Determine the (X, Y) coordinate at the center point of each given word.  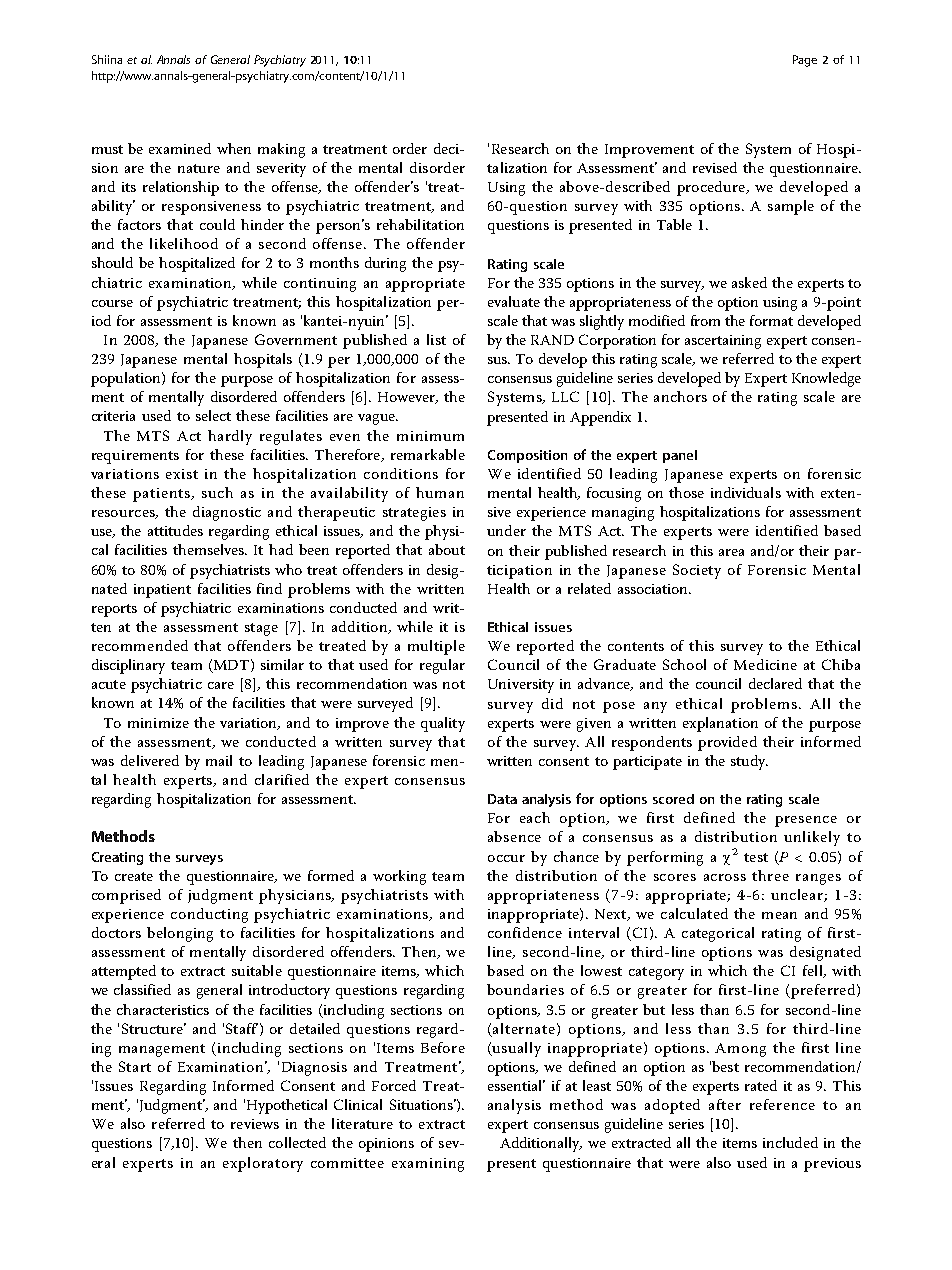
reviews (255, 1124)
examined (180, 148)
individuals (746, 492)
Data (502, 799)
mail (219, 760)
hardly (230, 437)
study (749, 762)
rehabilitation (420, 224)
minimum (430, 436)
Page (805, 61)
